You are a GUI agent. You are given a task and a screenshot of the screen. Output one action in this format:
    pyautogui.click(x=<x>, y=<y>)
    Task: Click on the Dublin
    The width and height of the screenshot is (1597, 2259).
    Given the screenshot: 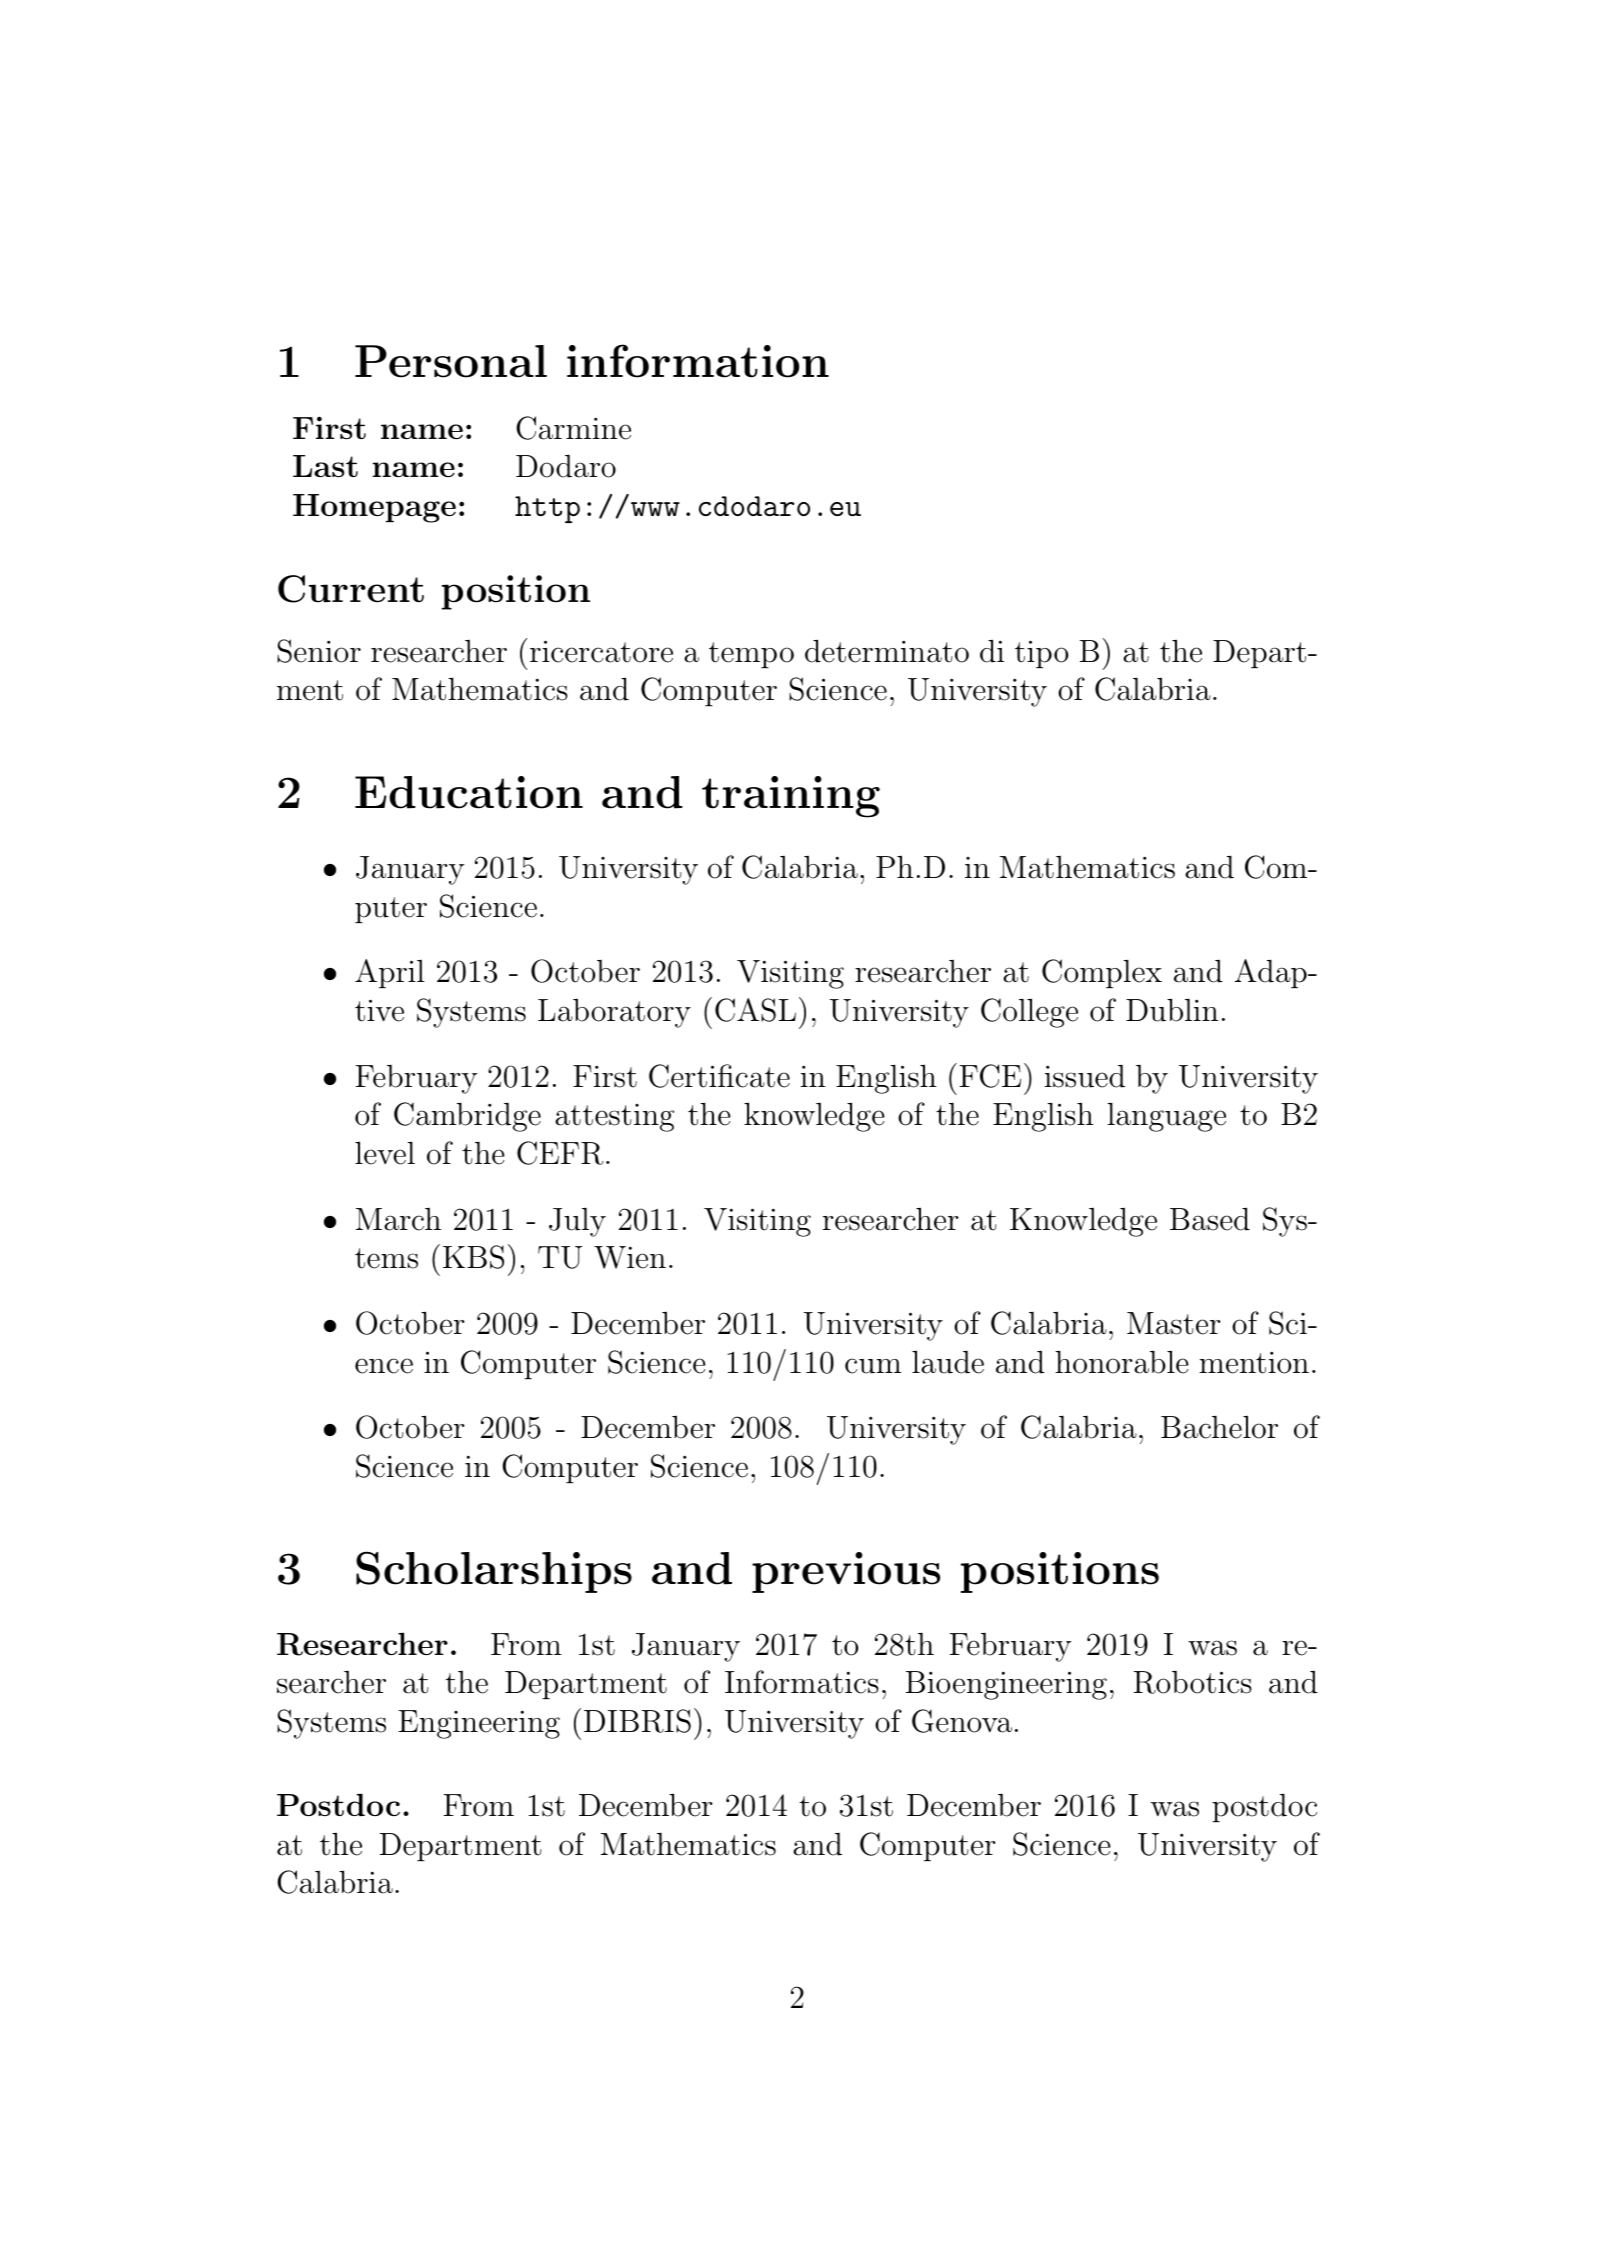 What is the action you would take?
    pyautogui.click(x=1172, y=1010)
